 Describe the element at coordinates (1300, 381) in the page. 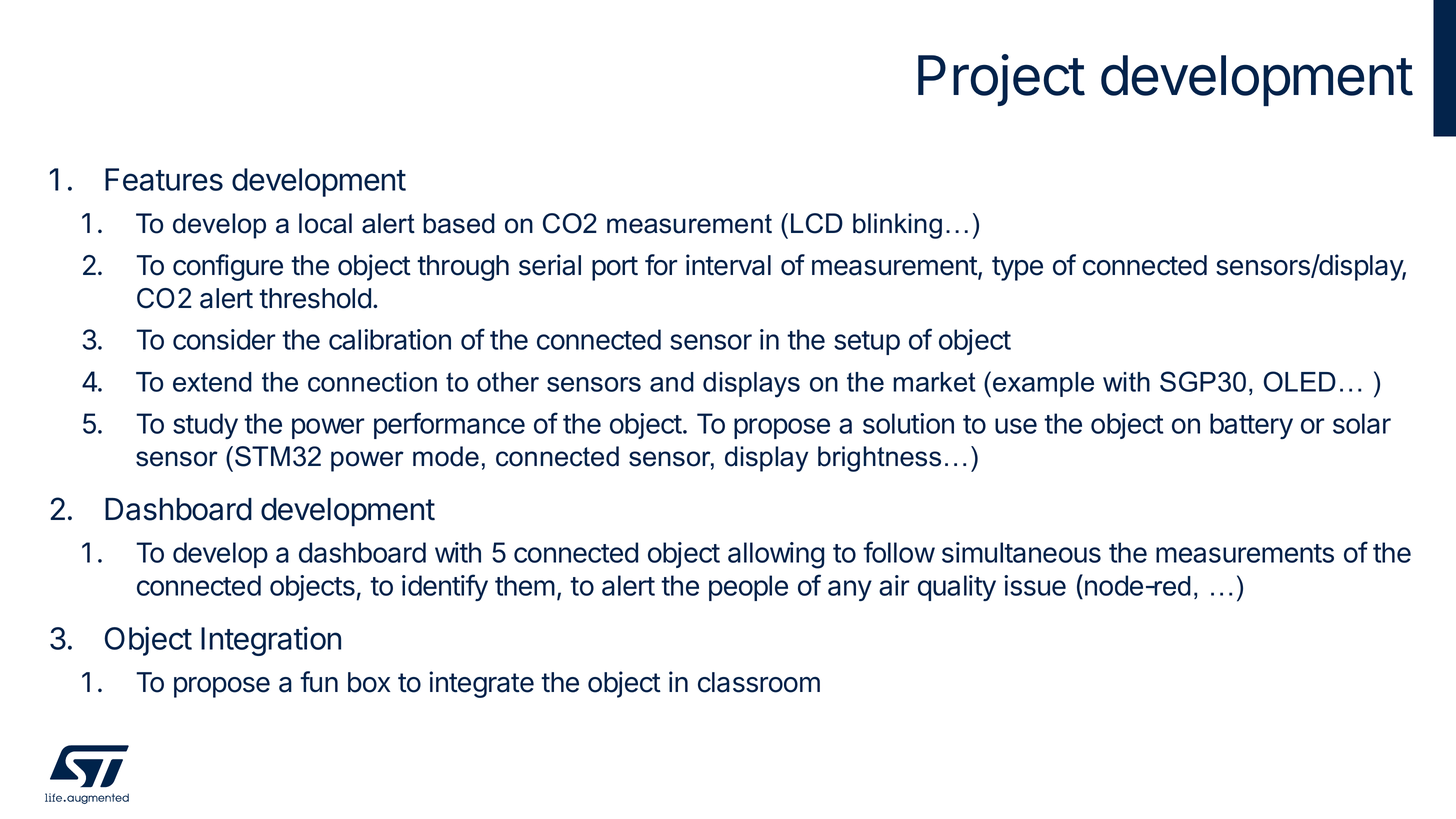

I see `OLED` at that location.
